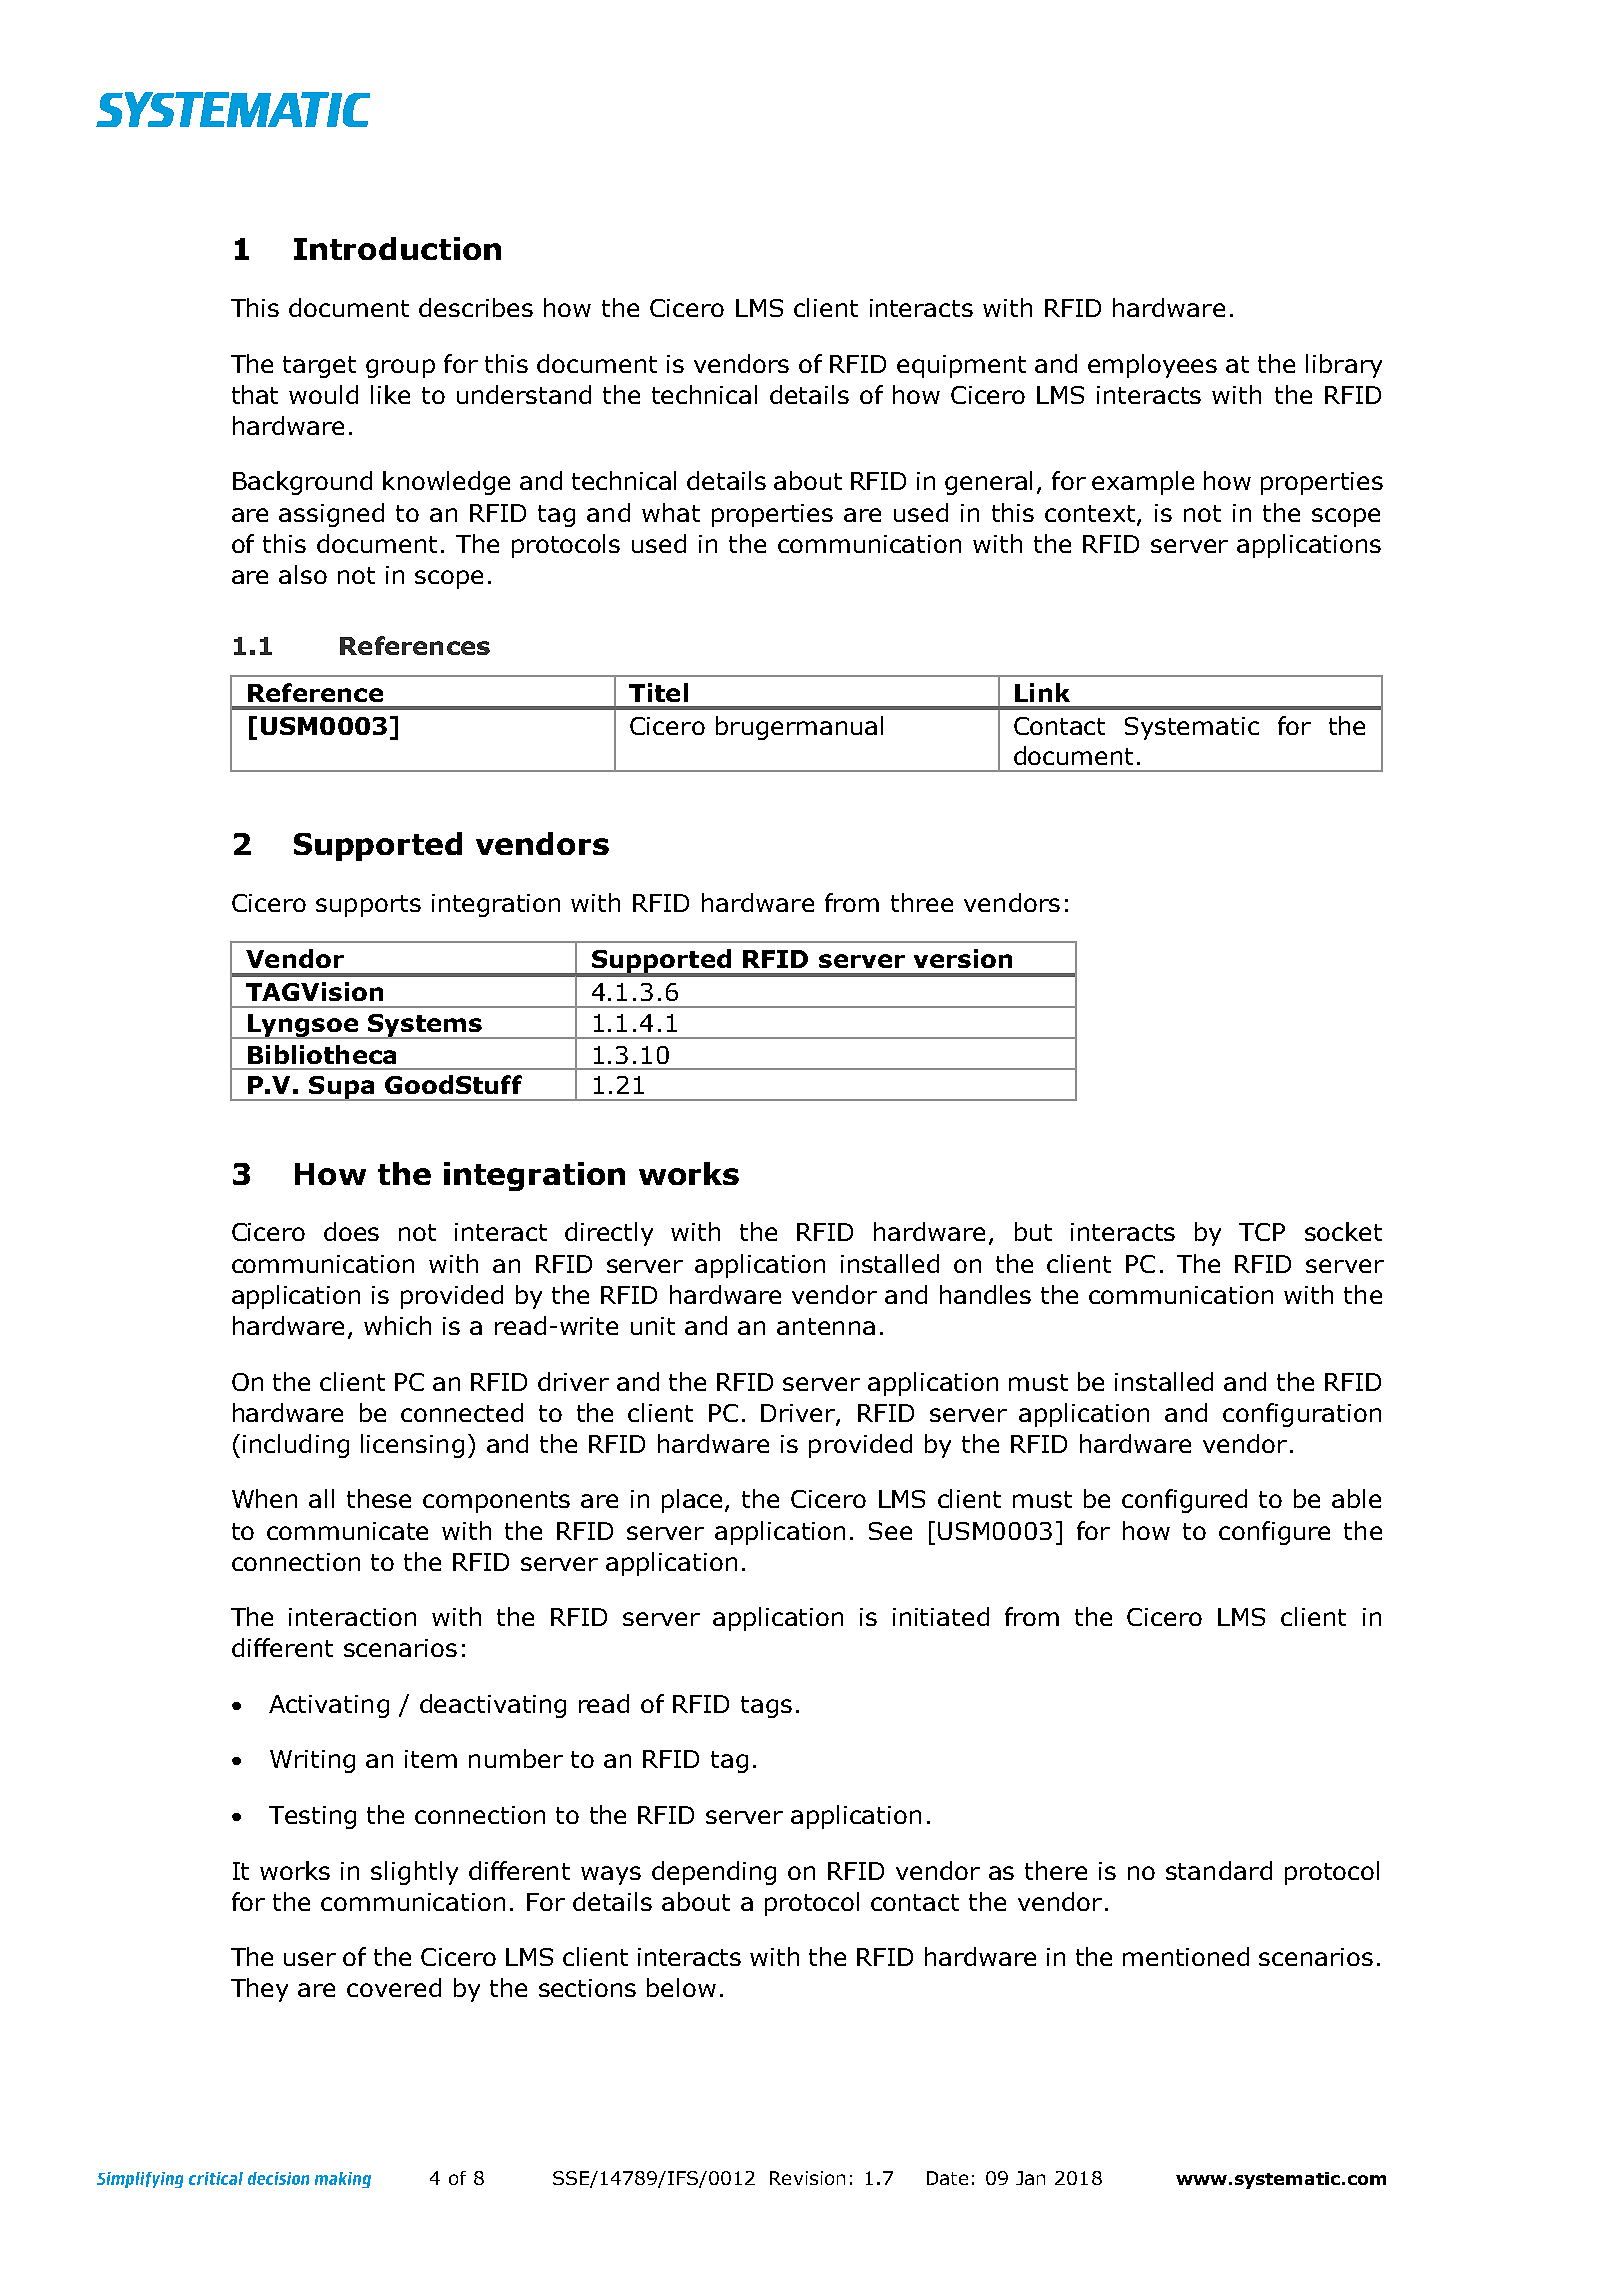 Image resolution: width=1613 pixels, height=2281 pixels. Describe the element at coordinates (425, 1026) in the screenshot. I see `Systems` at that location.
